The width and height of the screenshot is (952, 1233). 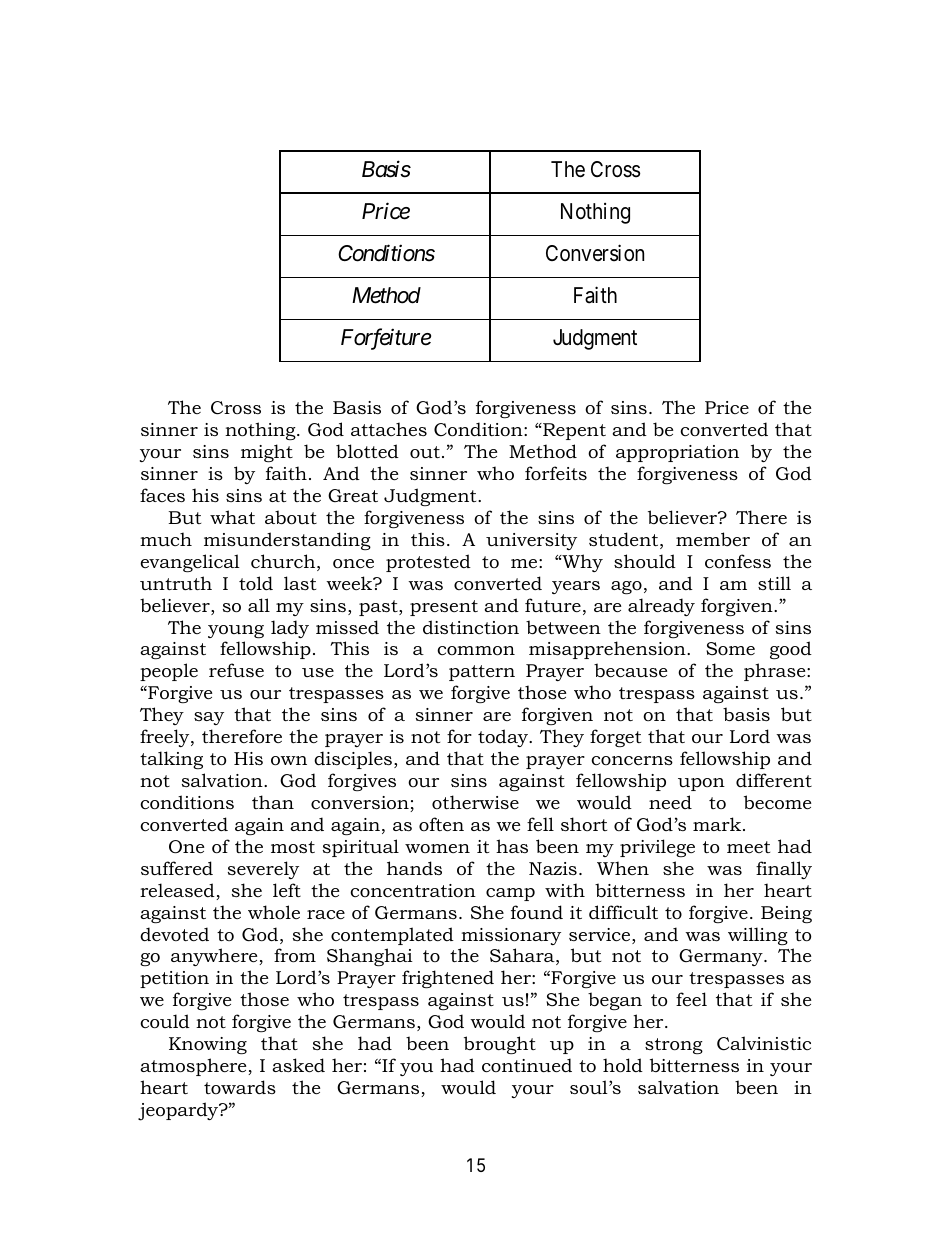 I want to click on often, so click(x=441, y=824).
